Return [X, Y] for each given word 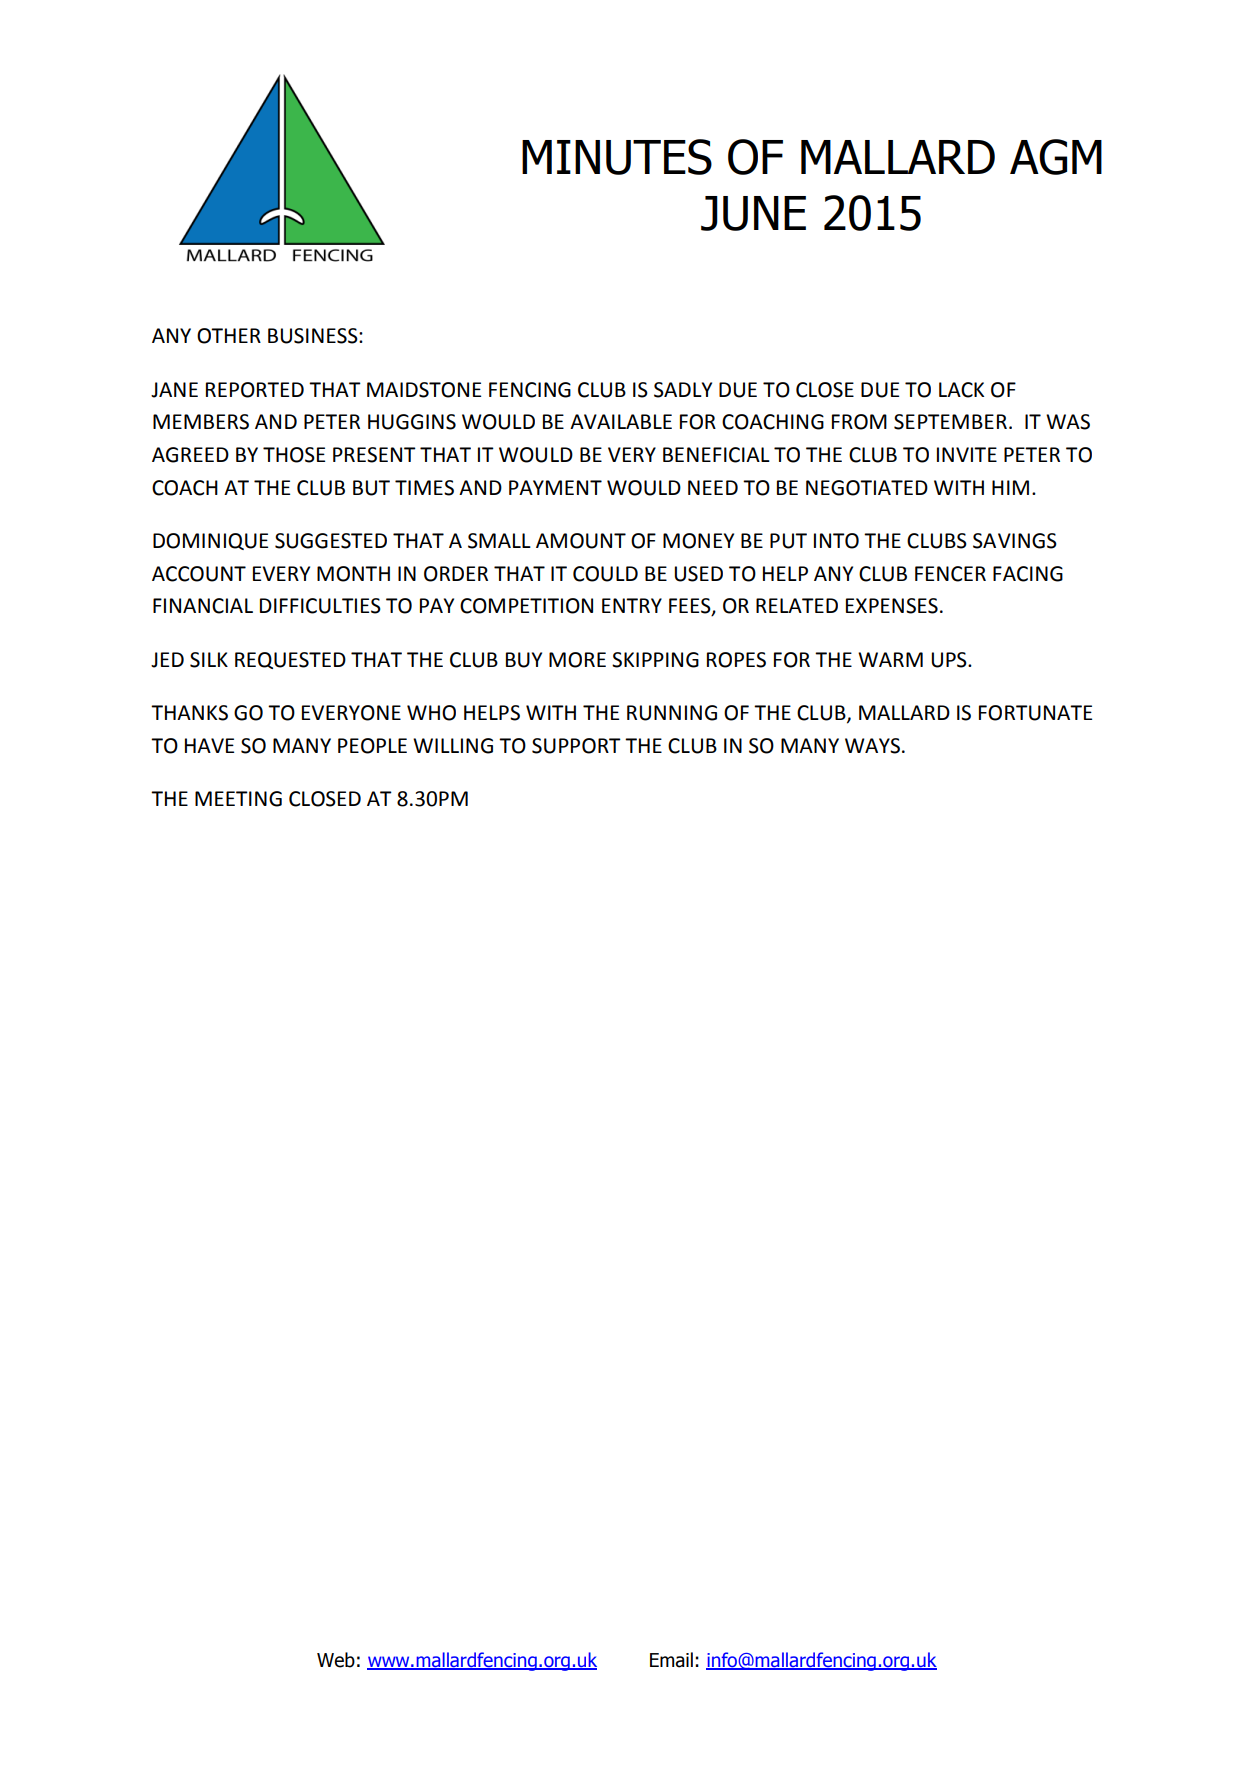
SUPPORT [576, 746]
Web [336, 1660]
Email [671, 1660]
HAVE [209, 745]
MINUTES [617, 157]
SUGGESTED [331, 541]
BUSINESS [314, 336]
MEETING [238, 799]
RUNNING [672, 713]
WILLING [453, 746]
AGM [1056, 157]
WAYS [872, 746]
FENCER [950, 574]
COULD [605, 574]
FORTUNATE [1035, 713]
